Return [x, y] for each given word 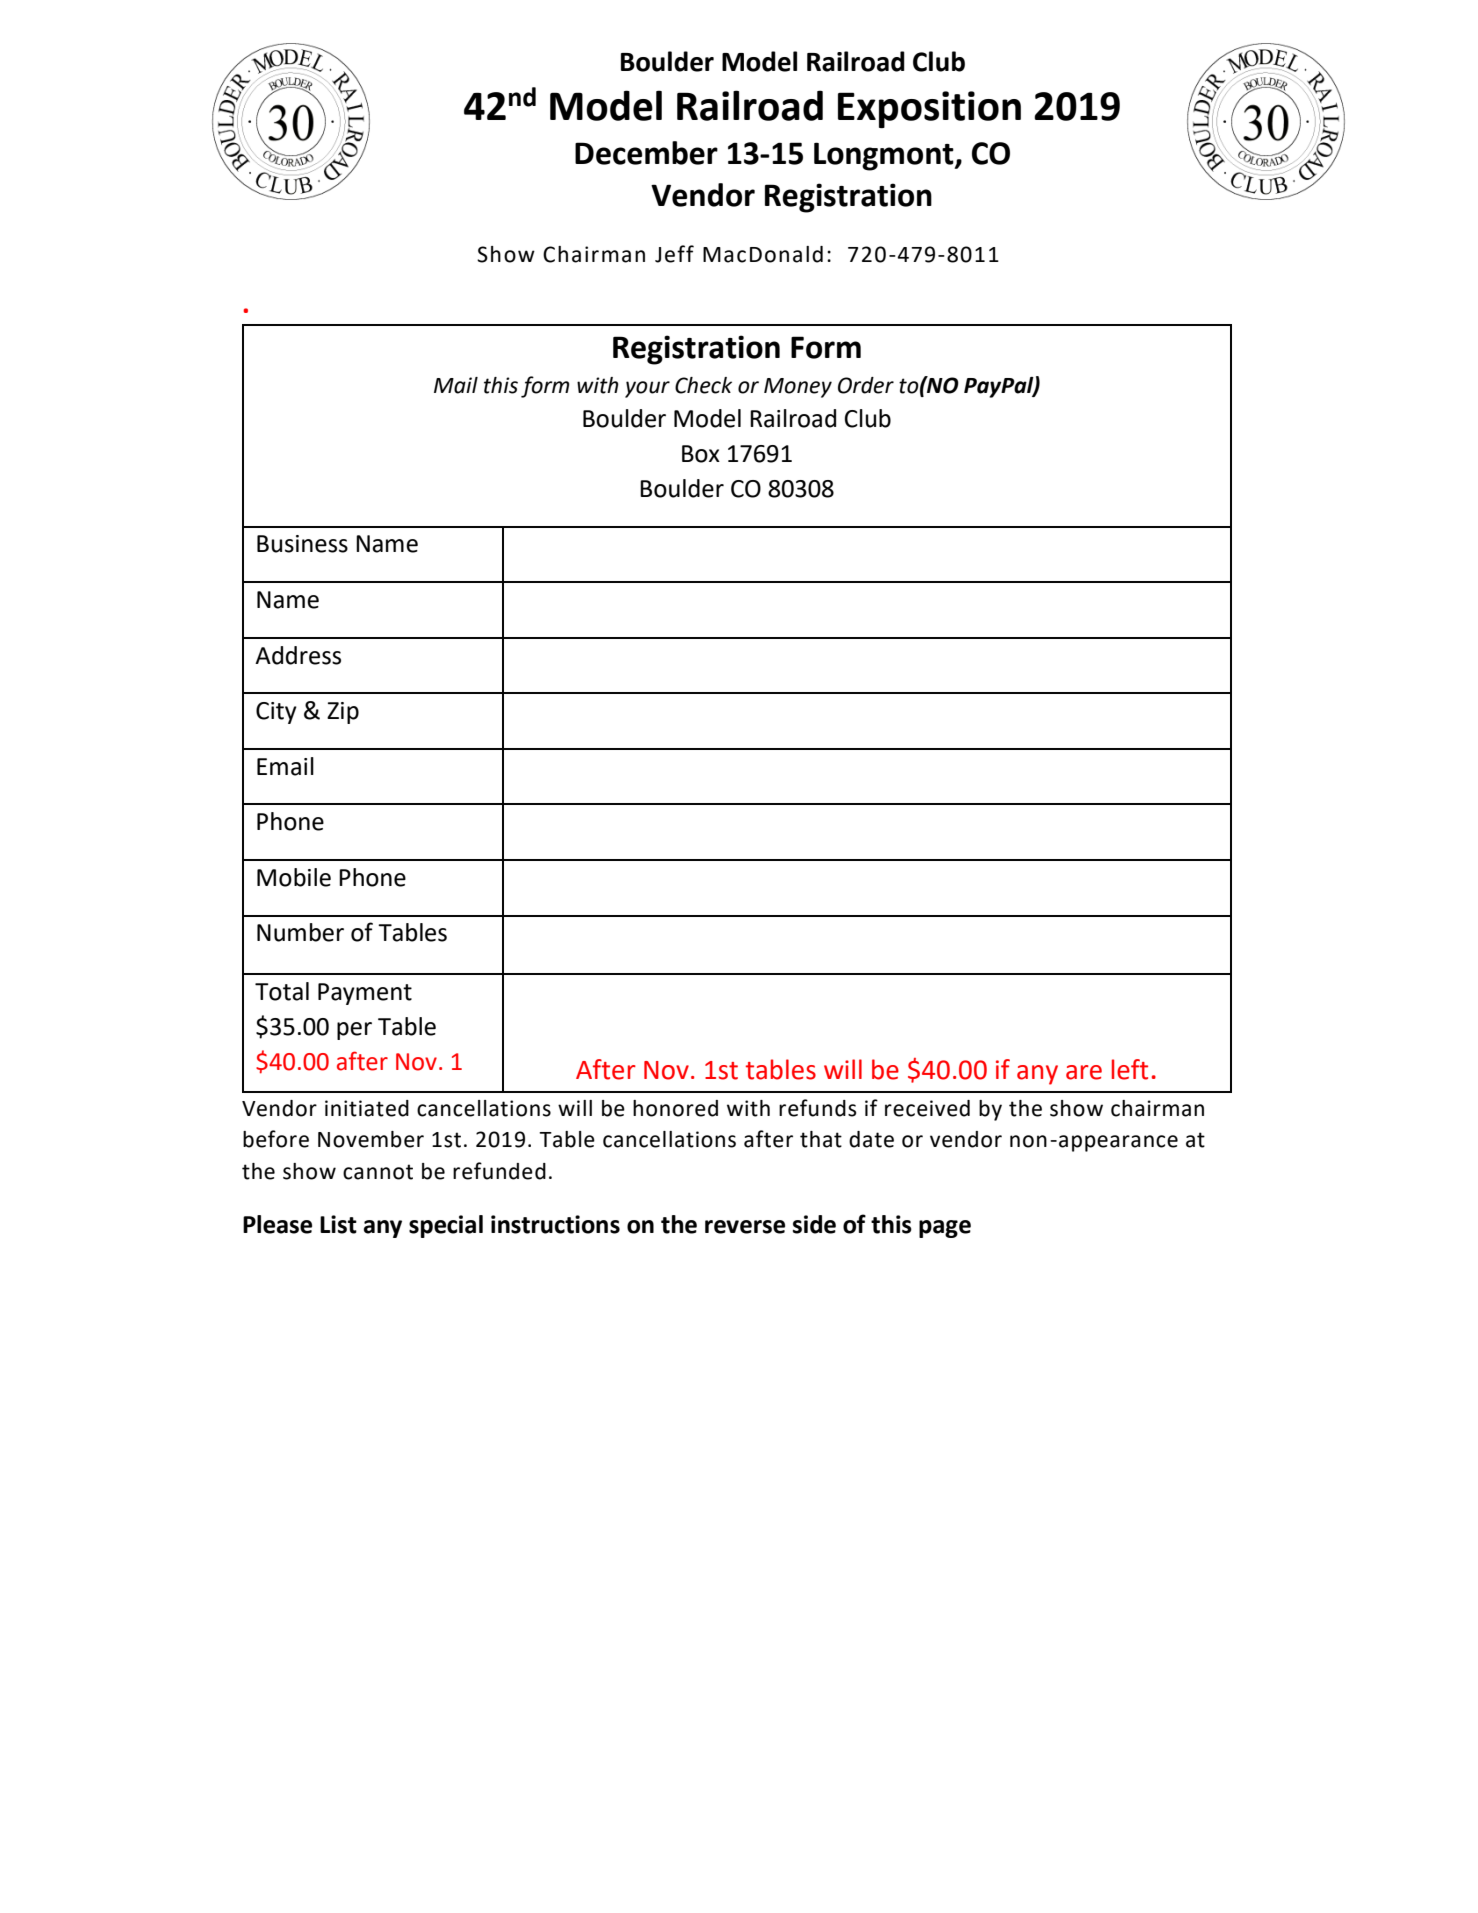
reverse [745, 1227]
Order [866, 385]
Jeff [674, 254]
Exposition [929, 109]
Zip [343, 713]
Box [701, 454]
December [646, 153]
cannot [378, 1172]
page [945, 1229]
